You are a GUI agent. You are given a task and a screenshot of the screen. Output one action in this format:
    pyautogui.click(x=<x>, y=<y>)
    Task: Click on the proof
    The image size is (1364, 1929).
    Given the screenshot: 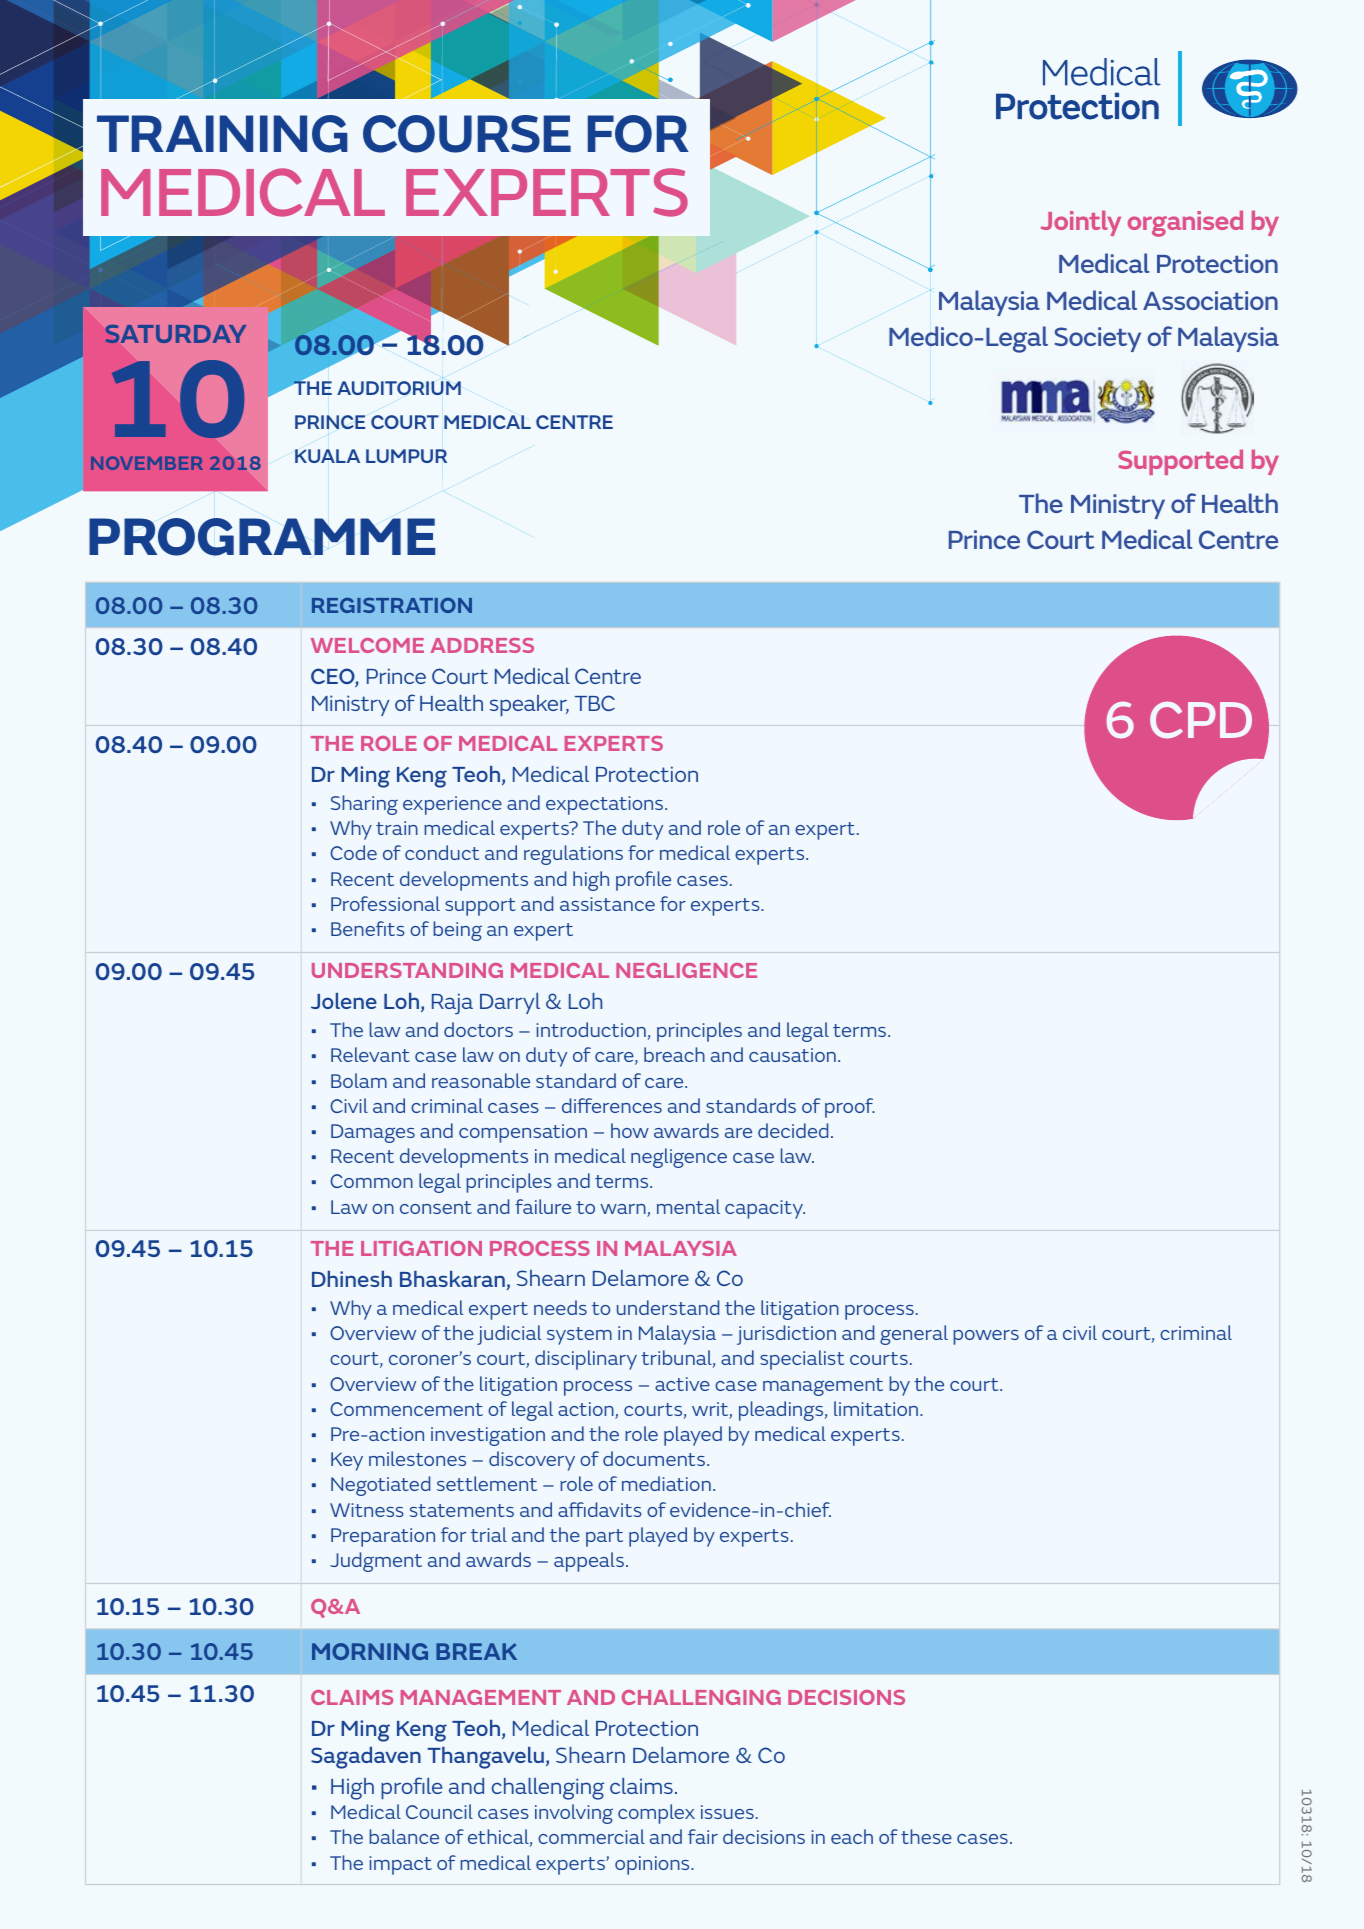 What is the action you would take?
    pyautogui.click(x=850, y=1108)
